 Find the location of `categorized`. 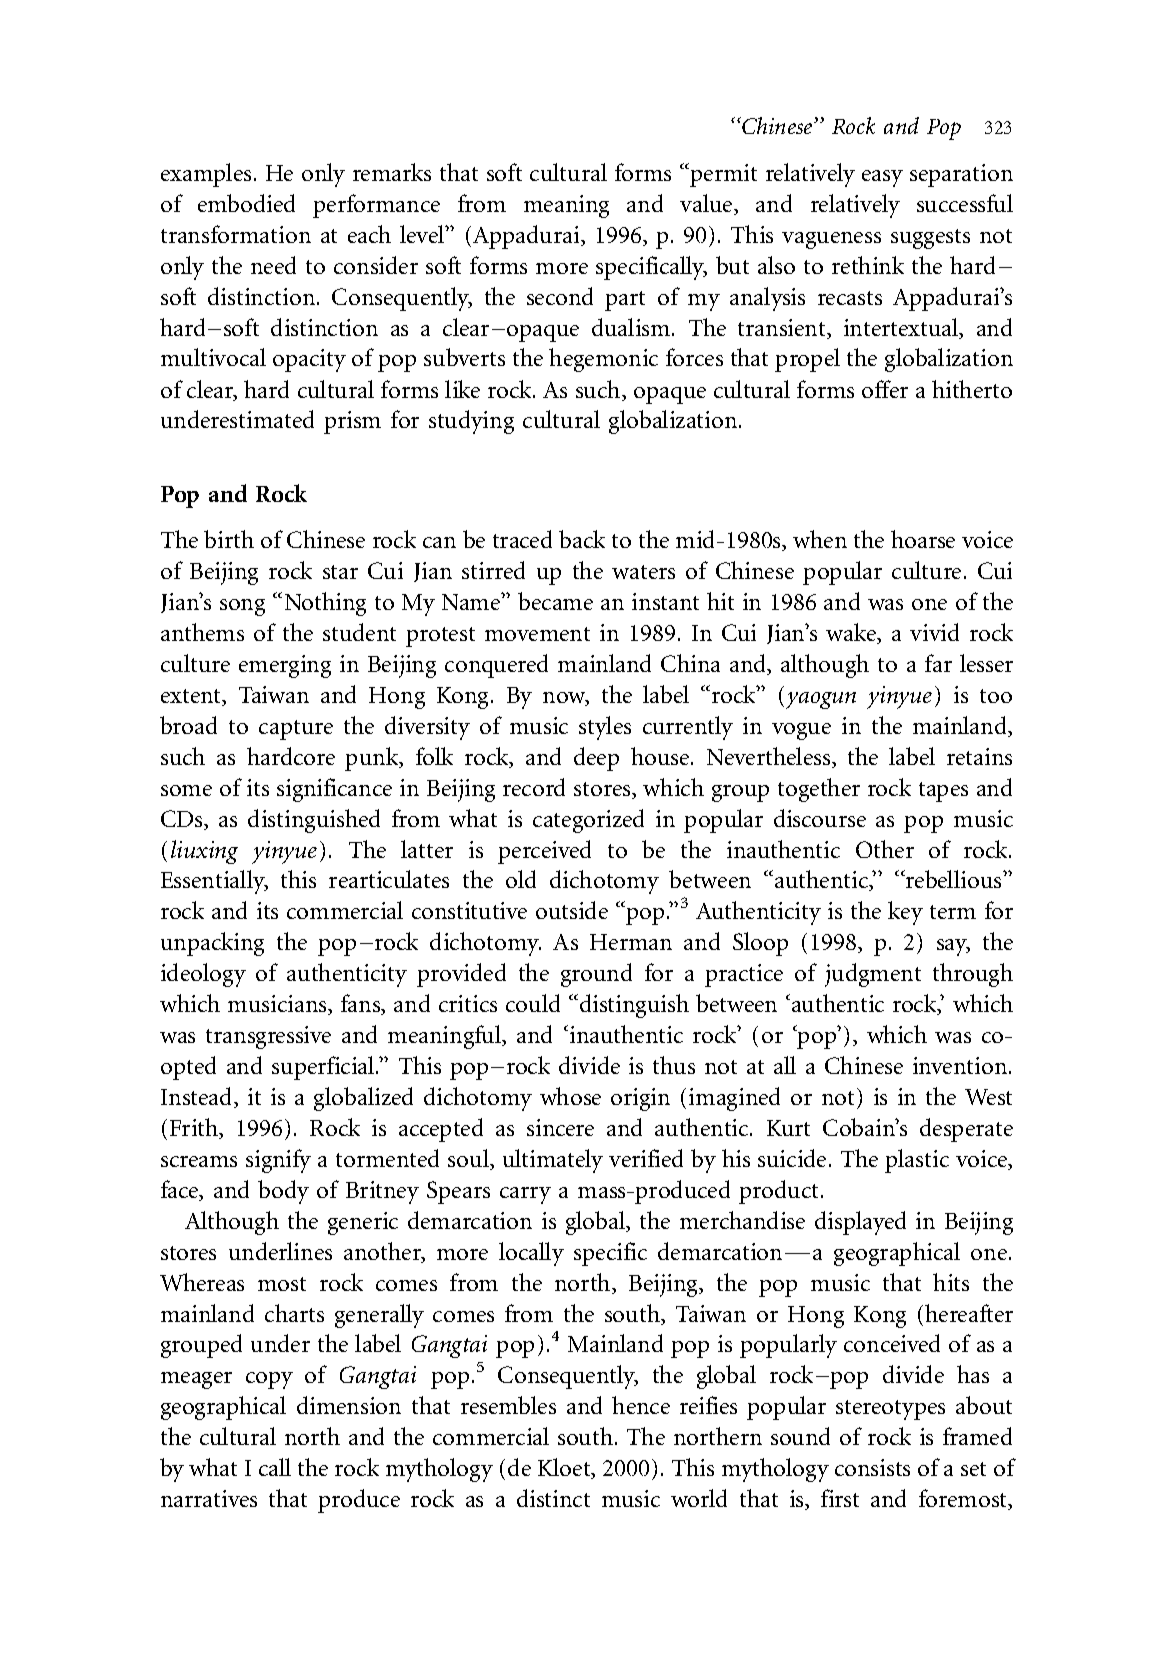

categorized is located at coordinates (588, 821).
